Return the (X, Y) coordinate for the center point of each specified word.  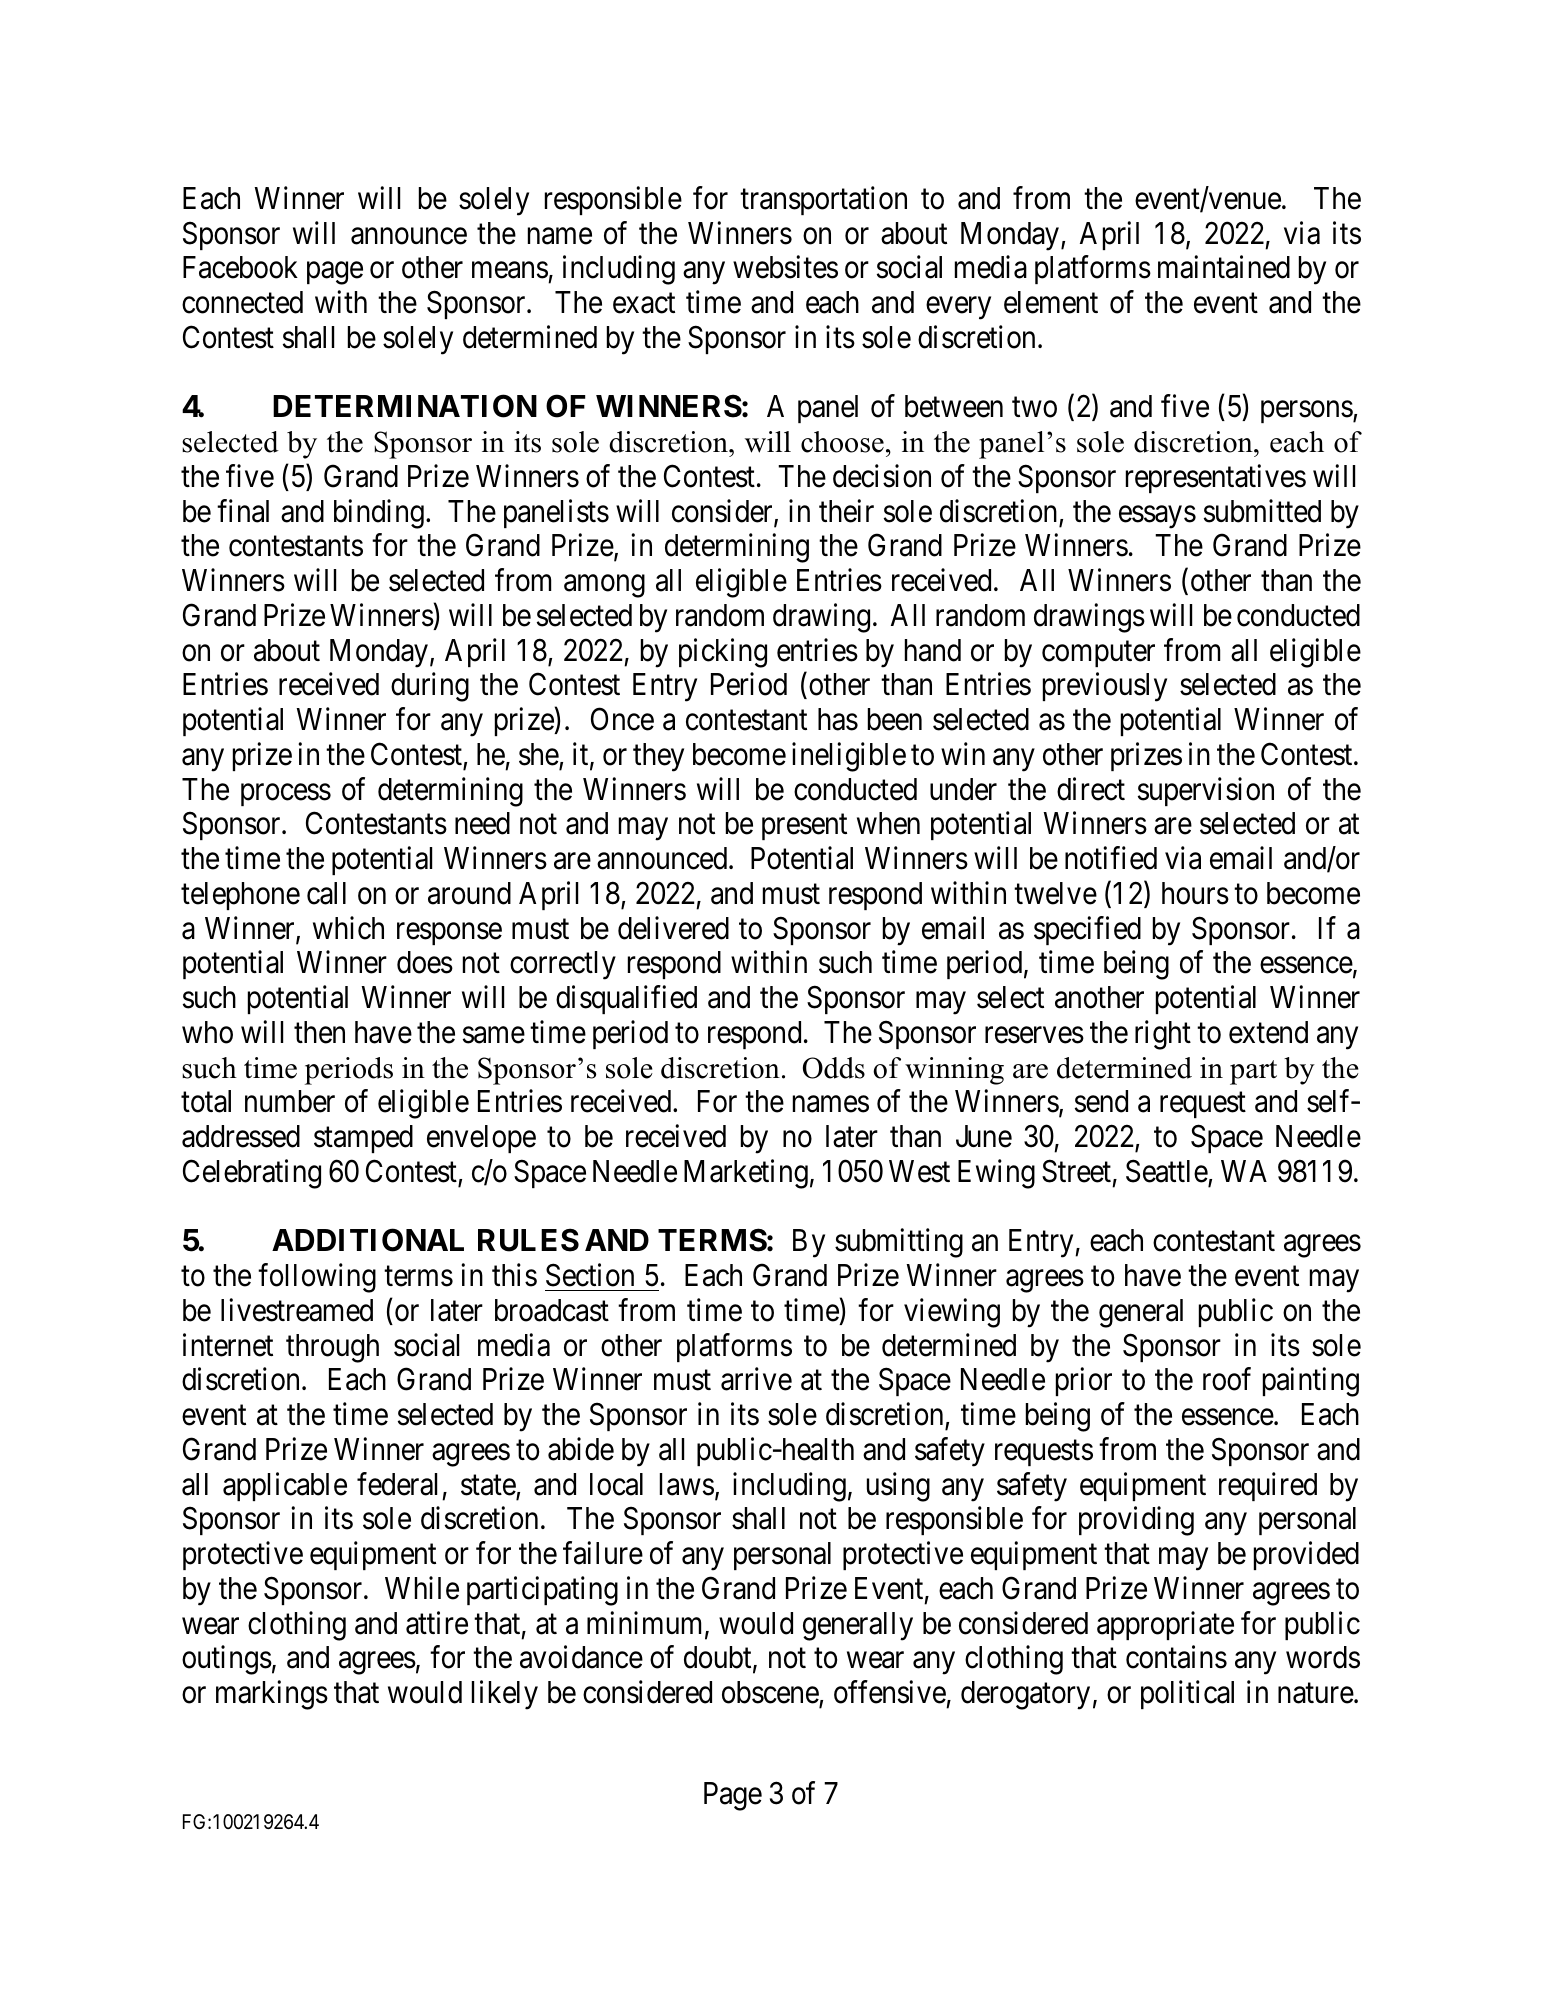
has (838, 719)
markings (272, 1695)
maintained (1224, 267)
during (430, 687)
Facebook (240, 267)
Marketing (746, 1174)
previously (1105, 687)
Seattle (1167, 1171)
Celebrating (252, 1174)
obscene (770, 1692)
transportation (823, 200)
